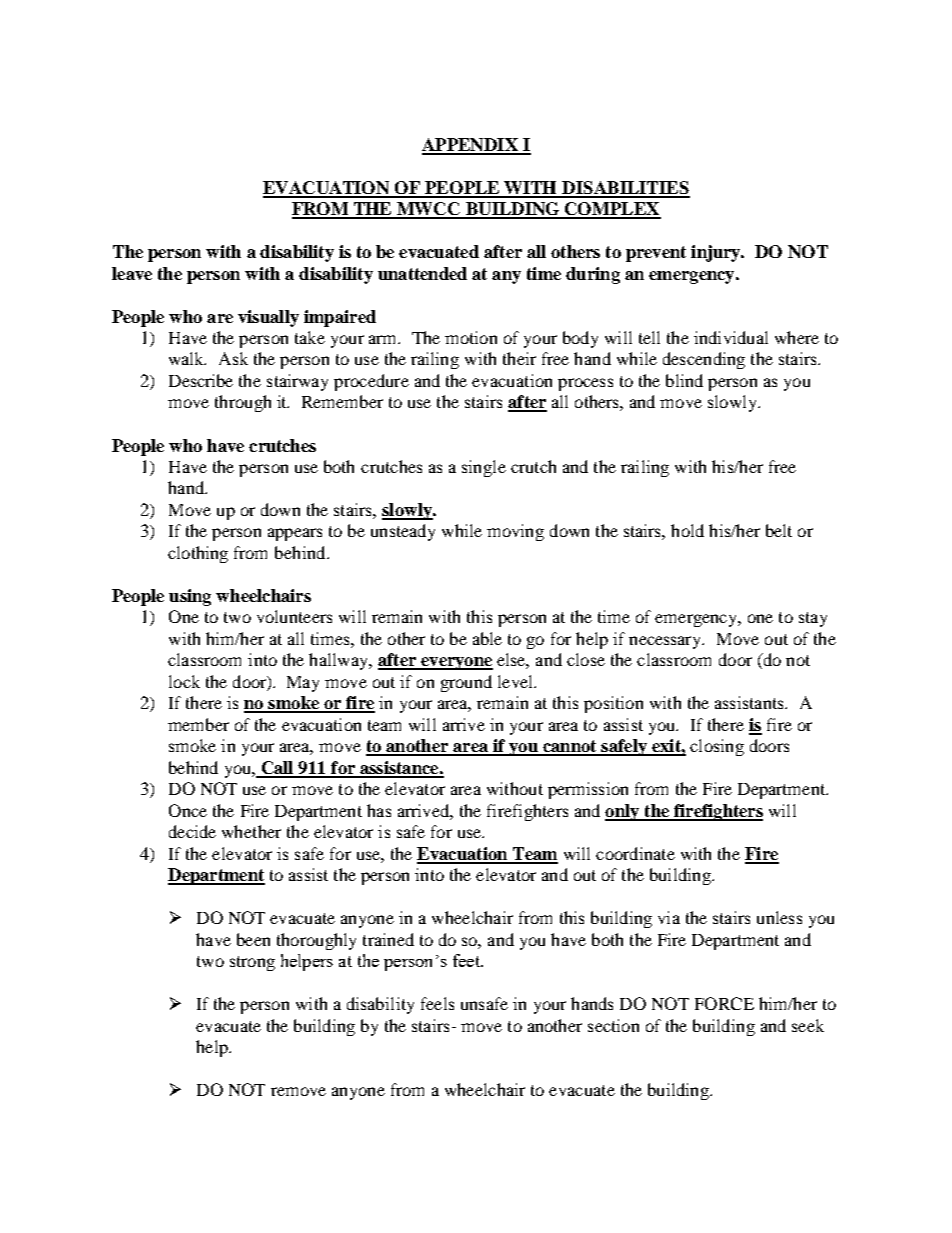 The height and width of the image is (1233, 952). Describe the element at coordinates (687, 530) in the image. I see `hold` at that location.
